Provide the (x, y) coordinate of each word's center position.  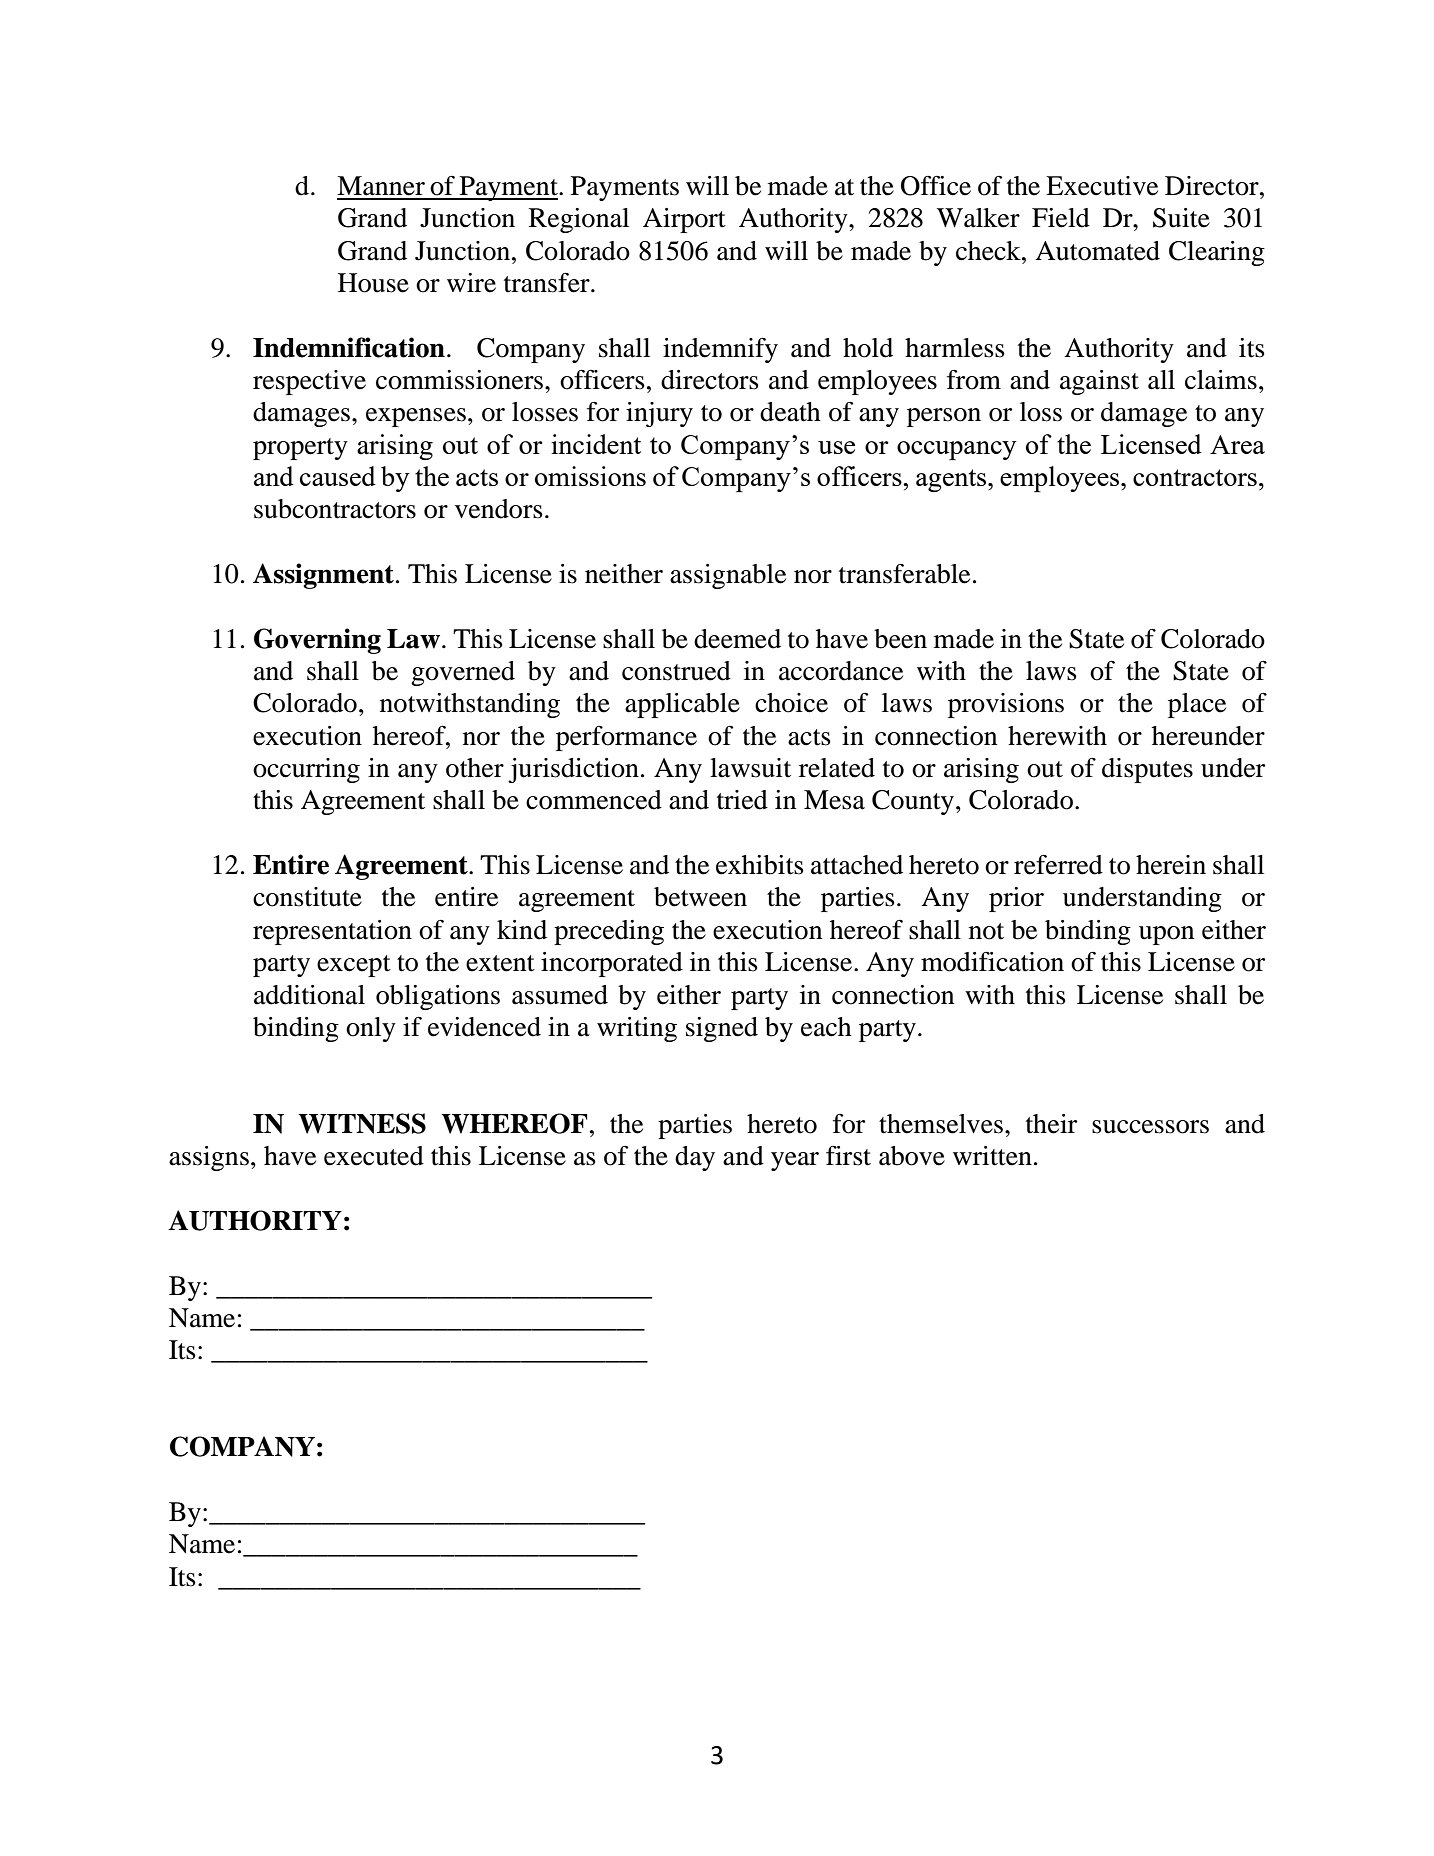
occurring (306, 770)
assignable (728, 576)
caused (338, 476)
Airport (684, 220)
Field (1061, 218)
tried (742, 800)
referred (1058, 865)
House (373, 283)
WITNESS (362, 1123)
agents (952, 480)
